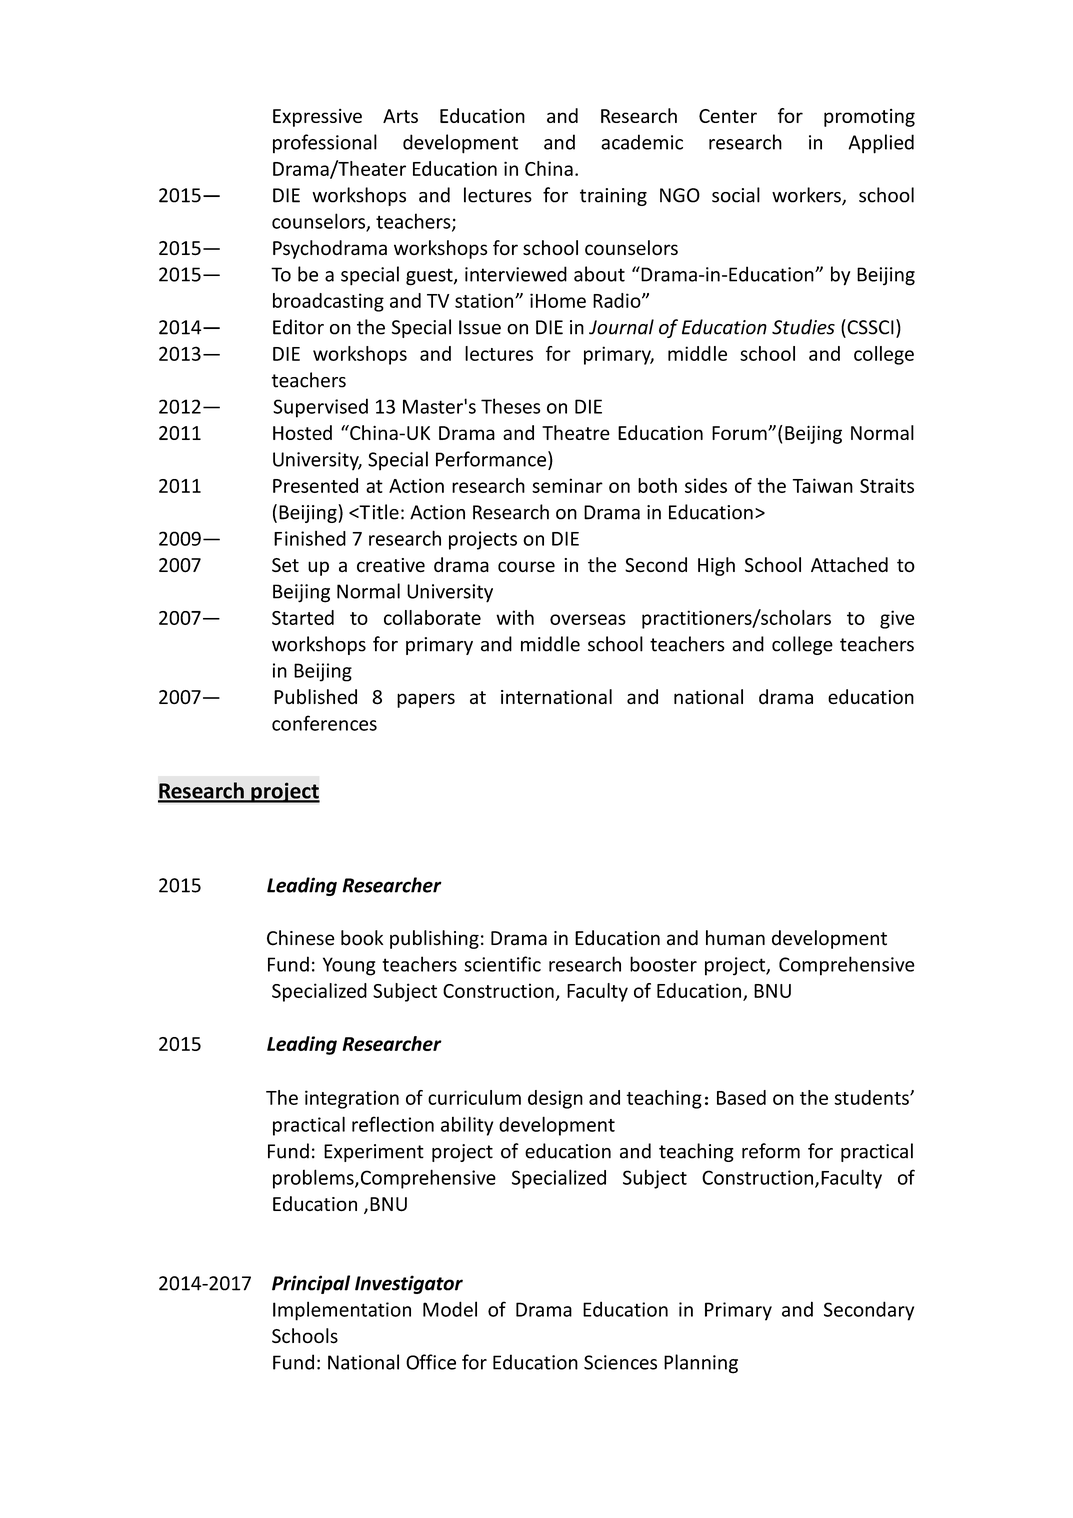 This page has width=1073, height=1518. I want to click on Taiwan, so click(823, 485).
